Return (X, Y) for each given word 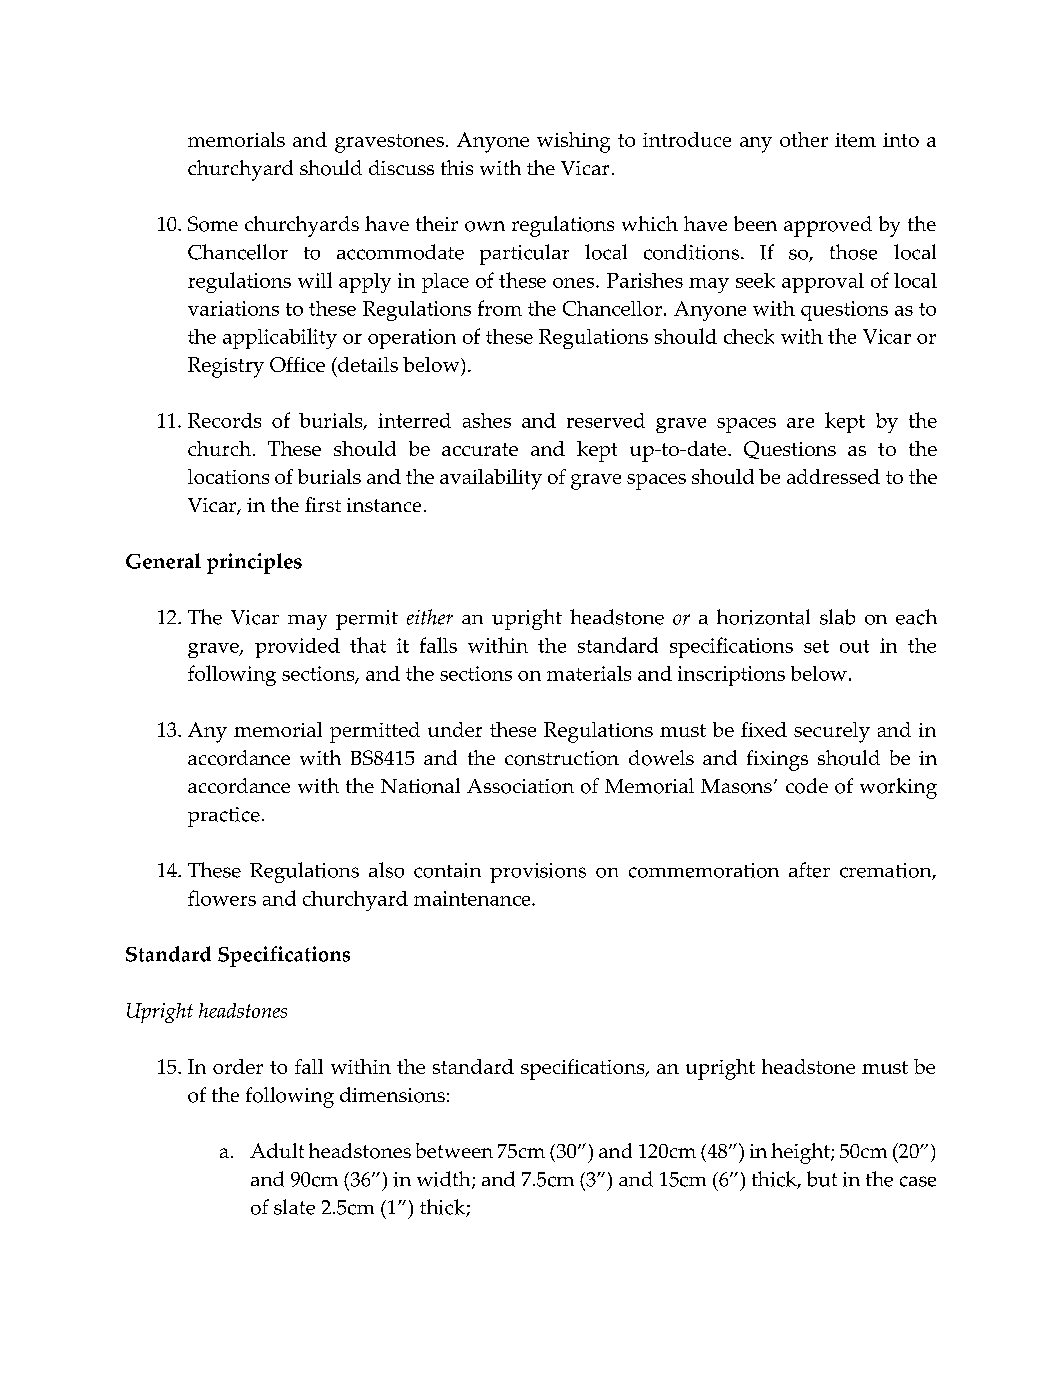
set (816, 646)
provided (297, 648)
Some (213, 224)
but (822, 1179)
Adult (277, 1150)
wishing (573, 142)
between (454, 1150)
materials (589, 673)
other (804, 139)
